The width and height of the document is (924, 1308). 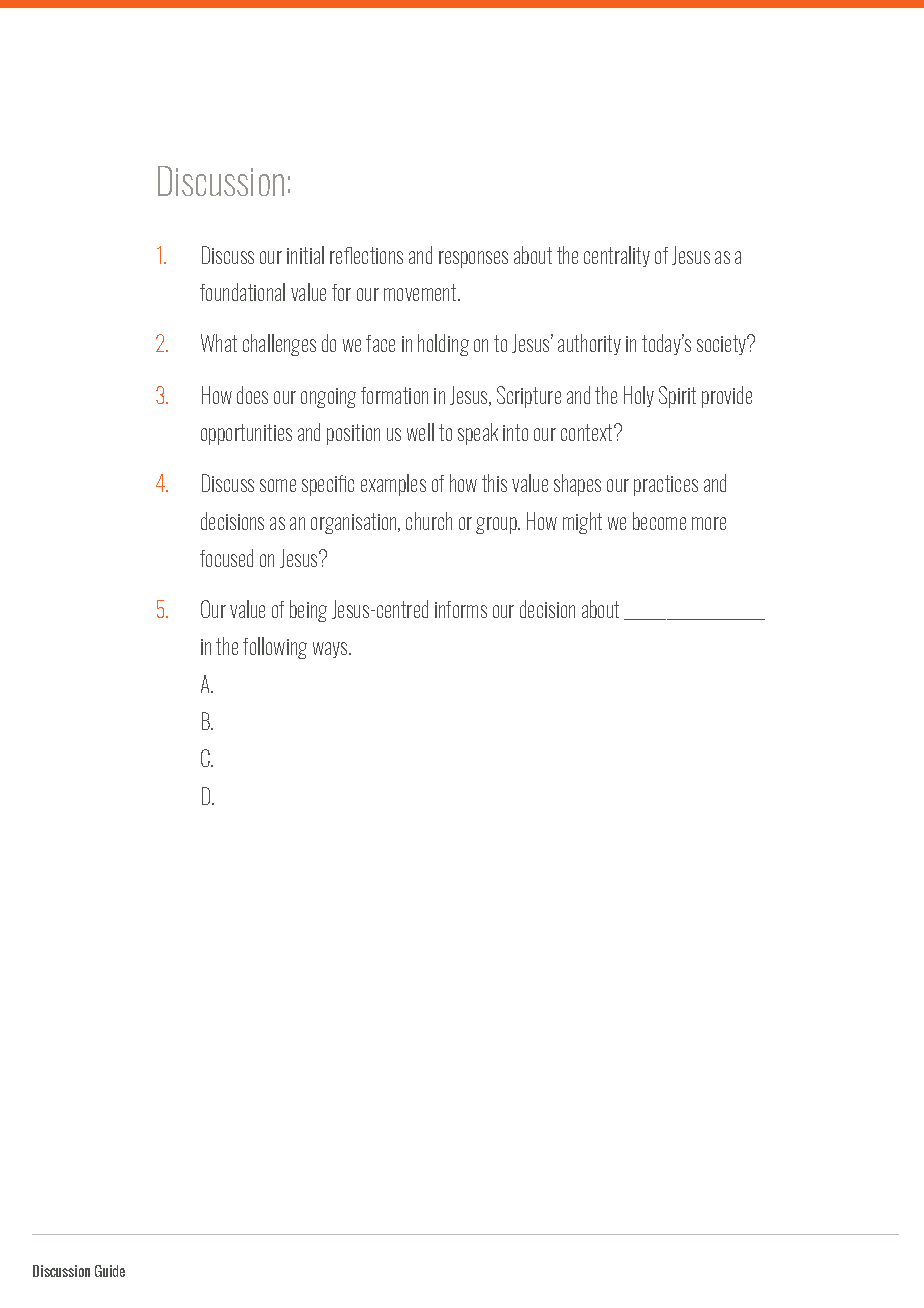 What do you see at coordinates (461, 609) in the document?
I see `informs` at bounding box center [461, 609].
